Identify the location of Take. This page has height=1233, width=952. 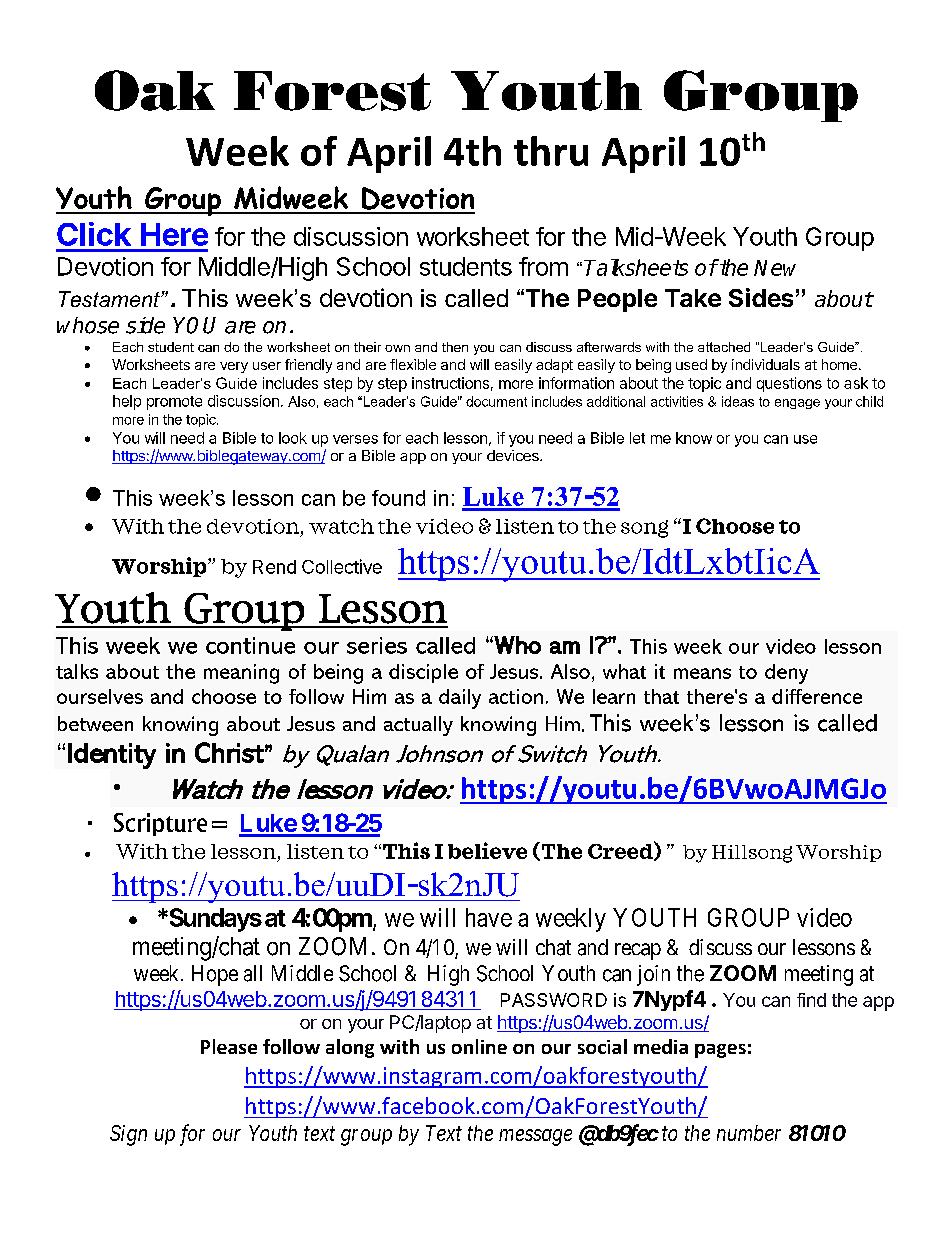
(693, 298).
